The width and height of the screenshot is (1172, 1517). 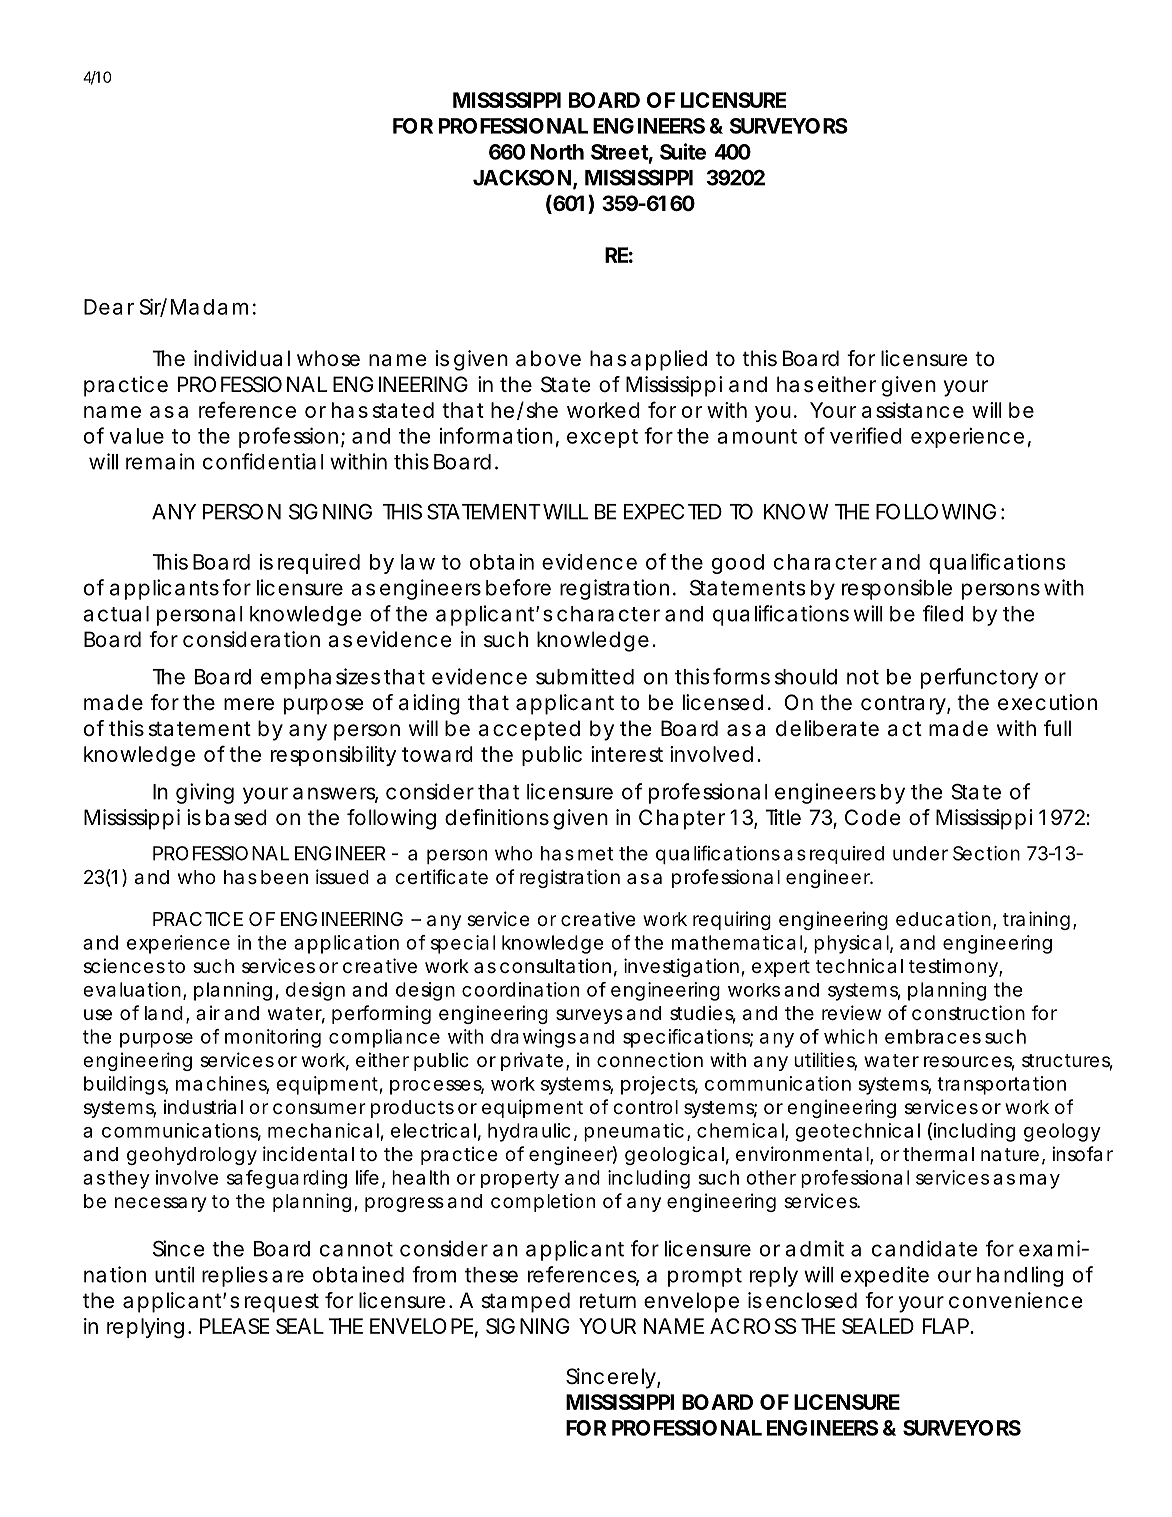 What do you see at coordinates (627, 754) in the screenshot?
I see `interest` at bounding box center [627, 754].
